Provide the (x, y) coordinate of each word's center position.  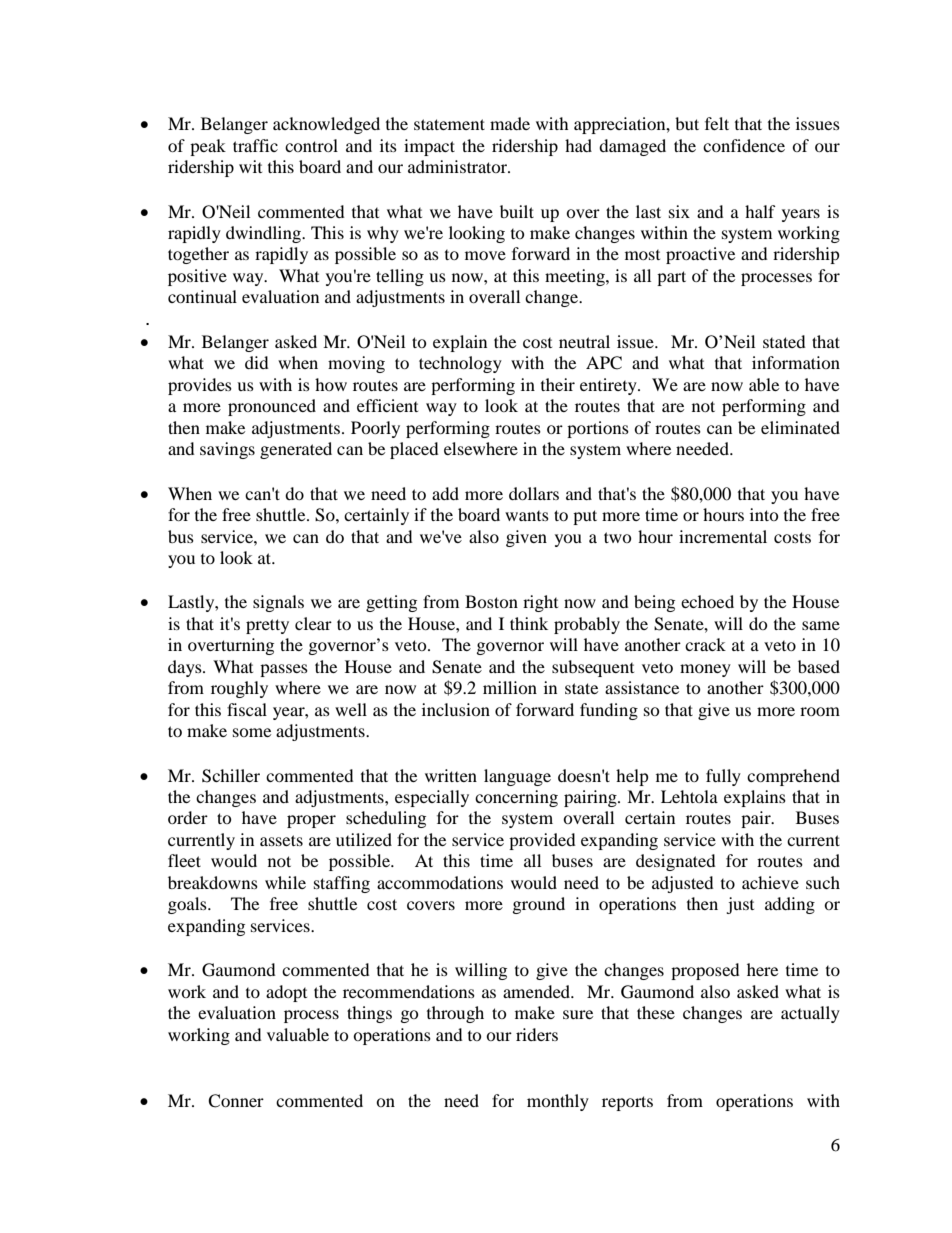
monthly (558, 1102)
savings (227, 450)
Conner (236, 1101)
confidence (744, 145)
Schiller (231, 776)
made (510, 123)
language (517, 777)
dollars (534, 493)
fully (723, 777)
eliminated (800, 427)
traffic (255, 145)
